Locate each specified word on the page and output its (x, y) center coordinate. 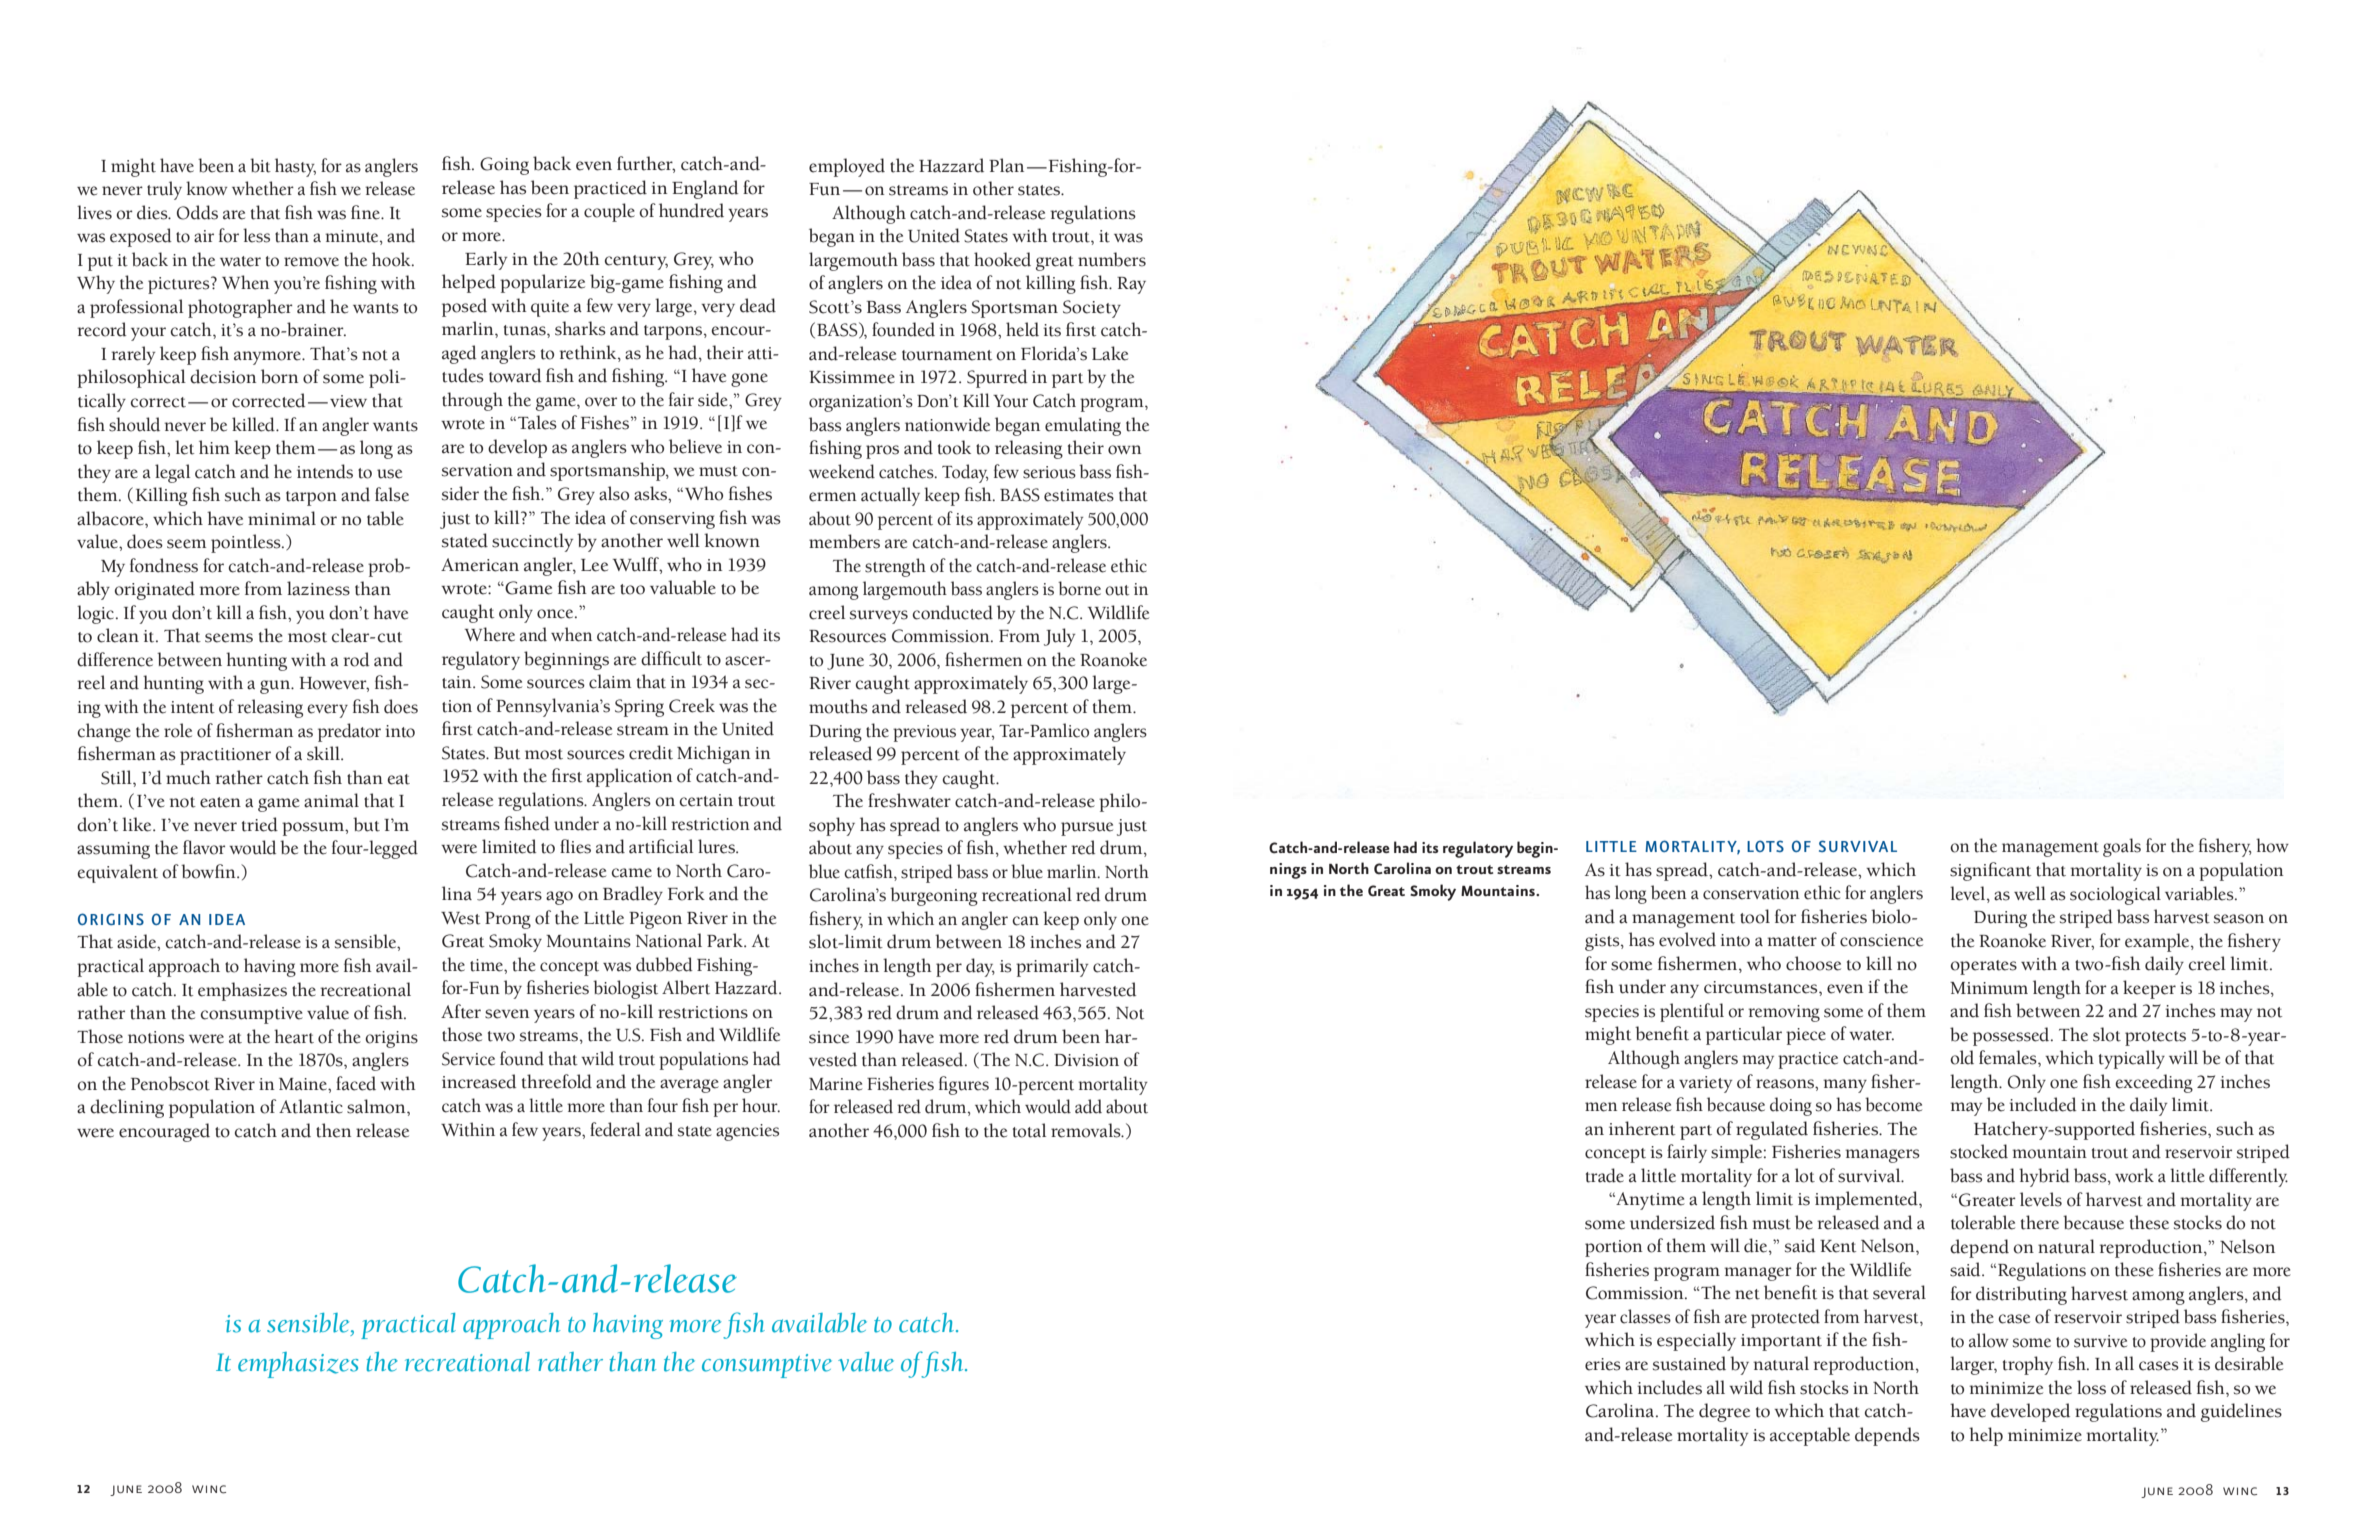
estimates (1079, 495)
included (2043, 1104)
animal (331, 800)
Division (1086, 1060)
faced (356, 1083)
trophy (2028, 1365)
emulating (1083, 426)
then (333, 1130)
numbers (1112, 259)
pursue (1087, 829)
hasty (295, 167)
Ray (1131, 285)
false (392, 494)
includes (1669, 1387)
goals (2122, 847)
